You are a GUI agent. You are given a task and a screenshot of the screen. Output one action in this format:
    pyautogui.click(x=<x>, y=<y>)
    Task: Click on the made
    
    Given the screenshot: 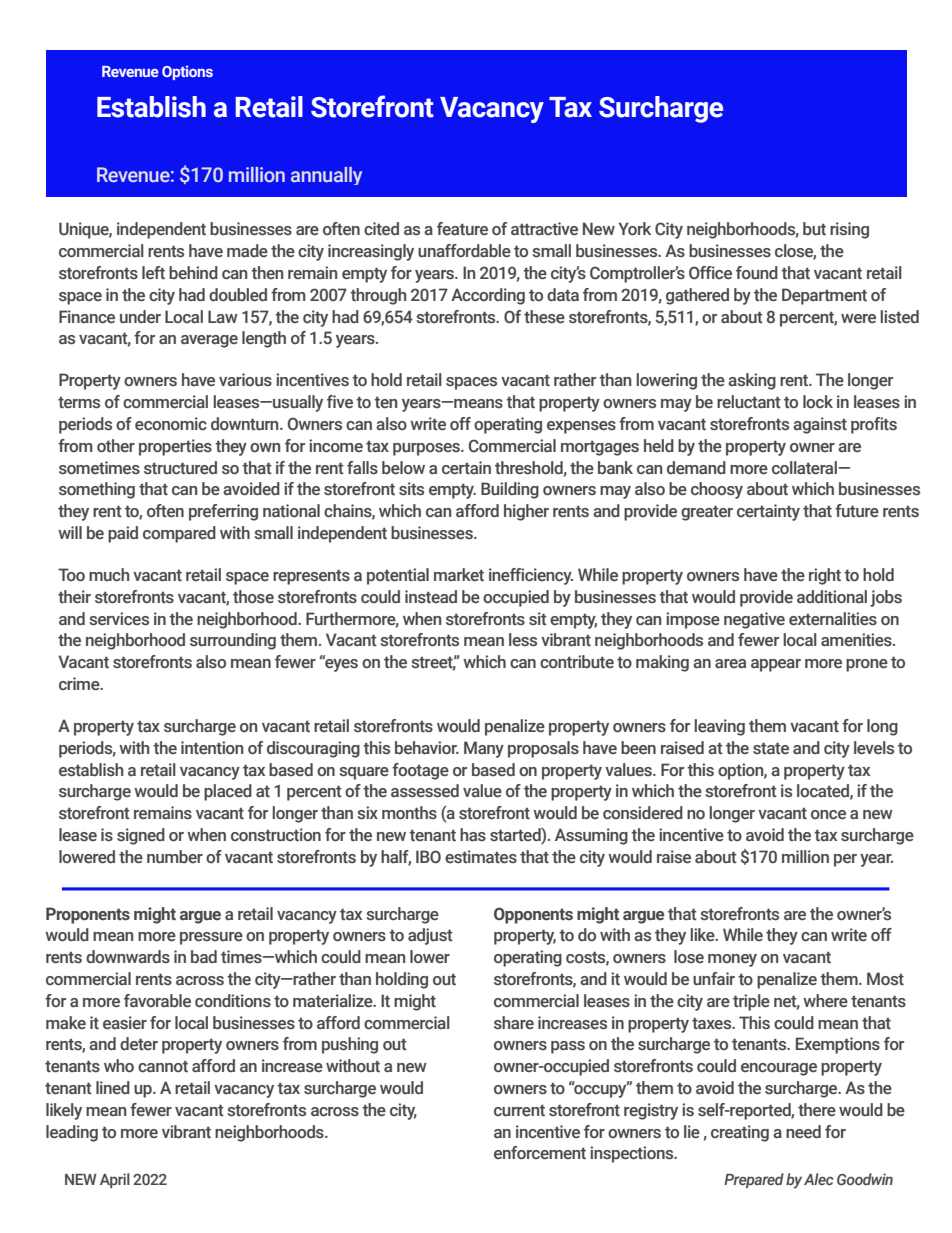 What is the action you would take?
    pyautogui.click(x=247, y=251)
